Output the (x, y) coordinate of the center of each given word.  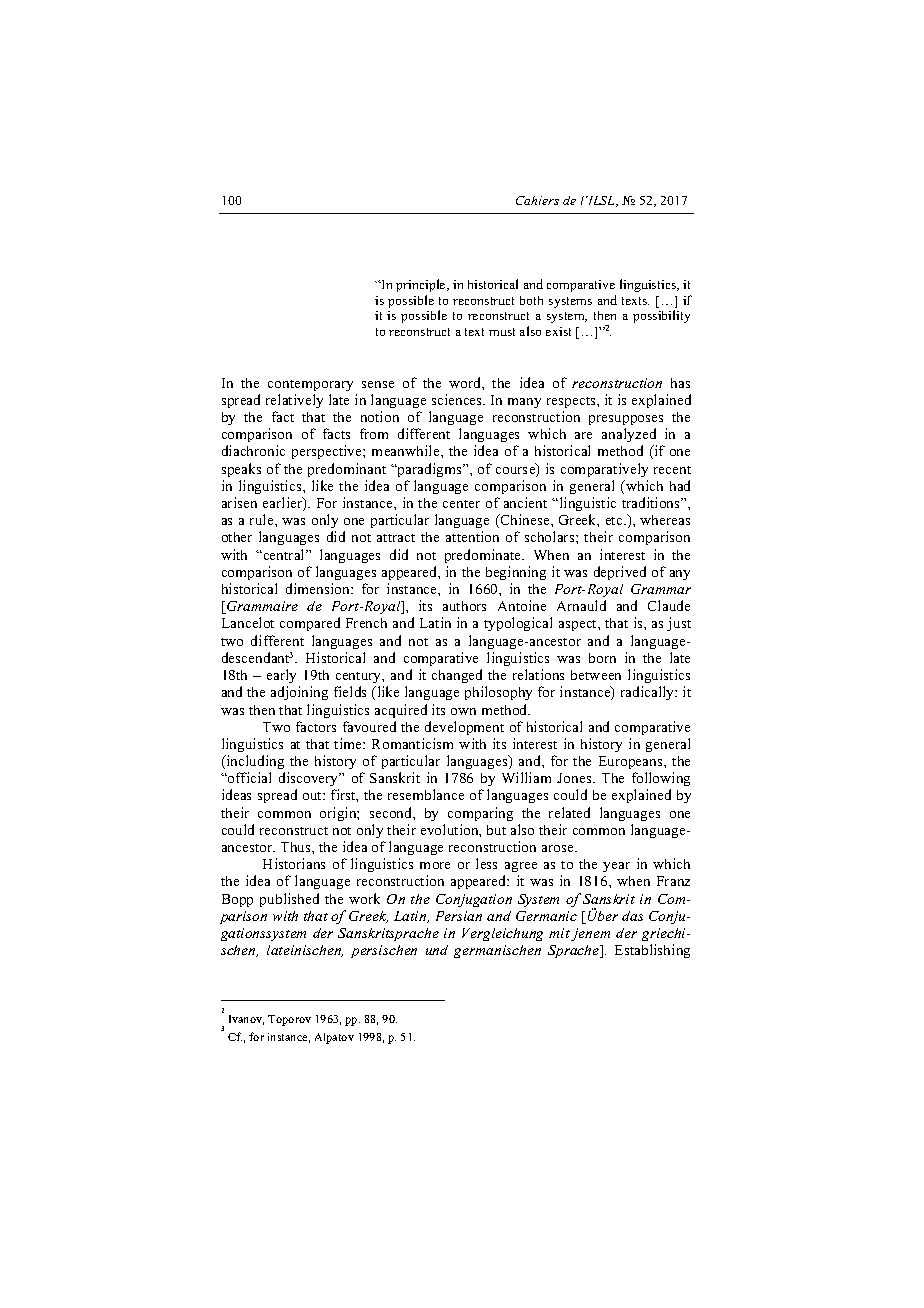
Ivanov (246, 1020)
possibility (661, 316)
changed (457, 676)
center (461, 504)
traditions (652, 502)
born (602, 658)
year (616, 867)
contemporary (310, 385)
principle (422, 285)
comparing (480, 814)
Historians (294, 863)
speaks (241, 470)
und (437, 950)
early (281, 676)
